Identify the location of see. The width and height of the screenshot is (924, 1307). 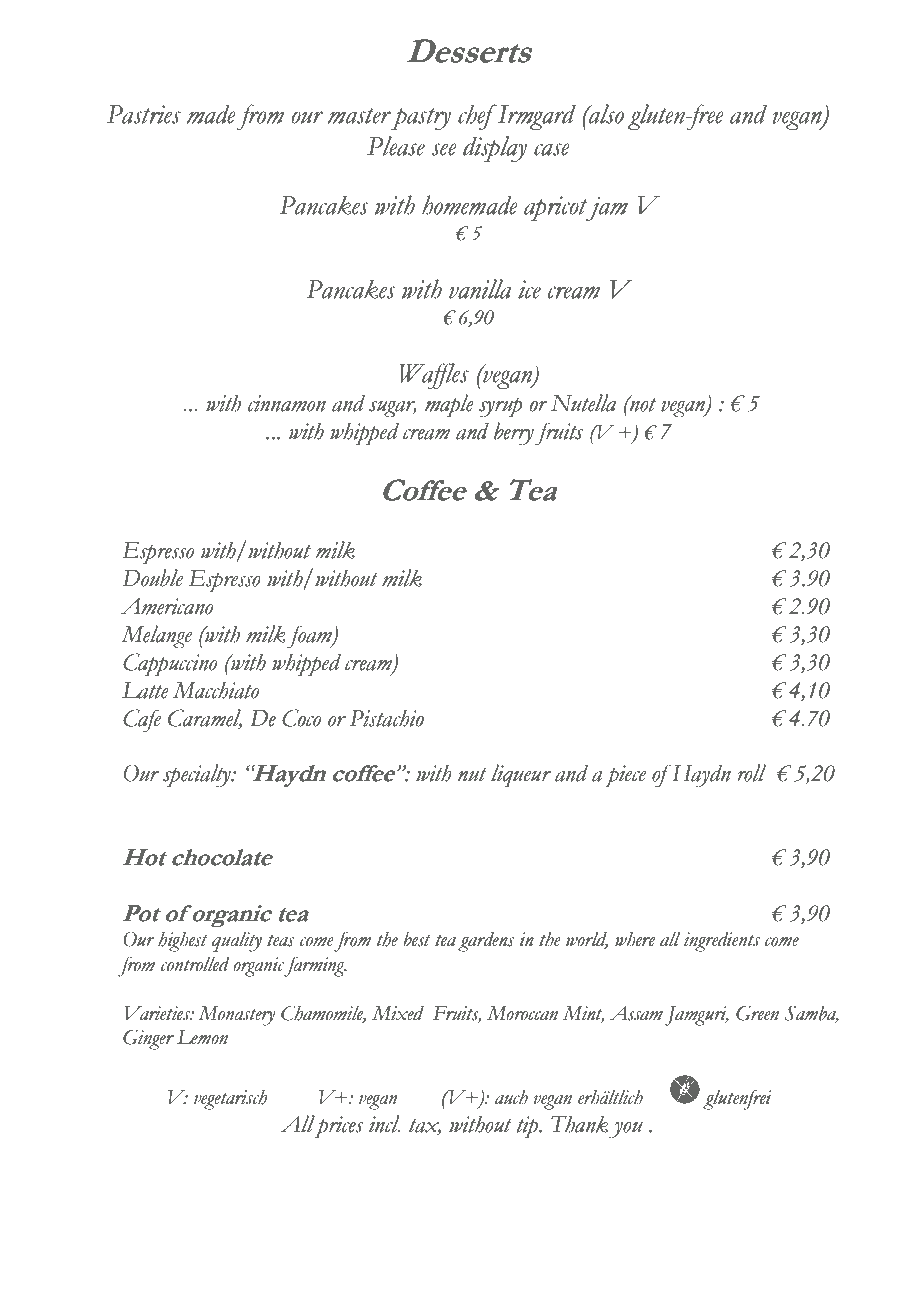
(444, 149).
